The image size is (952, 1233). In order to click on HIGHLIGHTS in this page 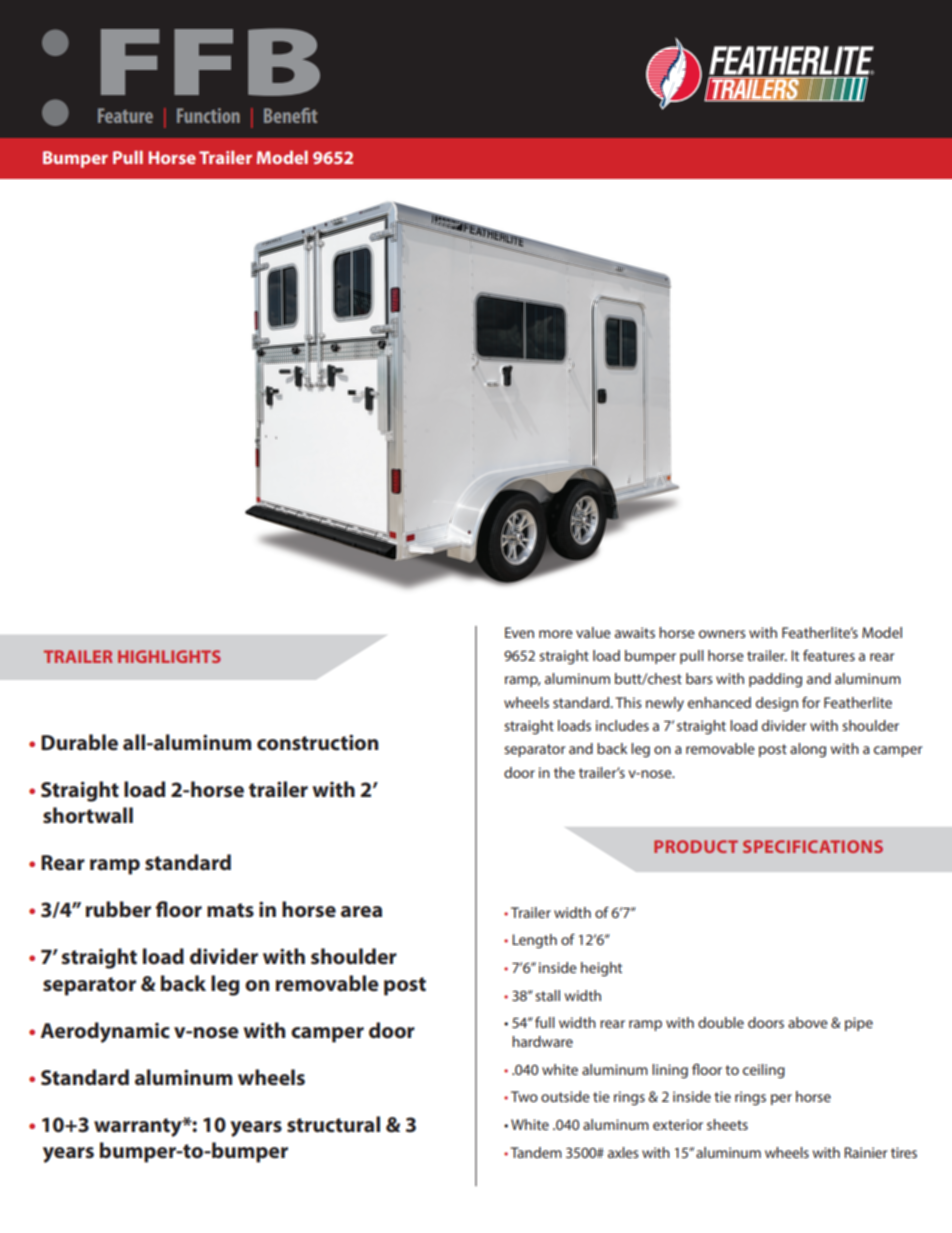, I will do `click(169, 656)`.
